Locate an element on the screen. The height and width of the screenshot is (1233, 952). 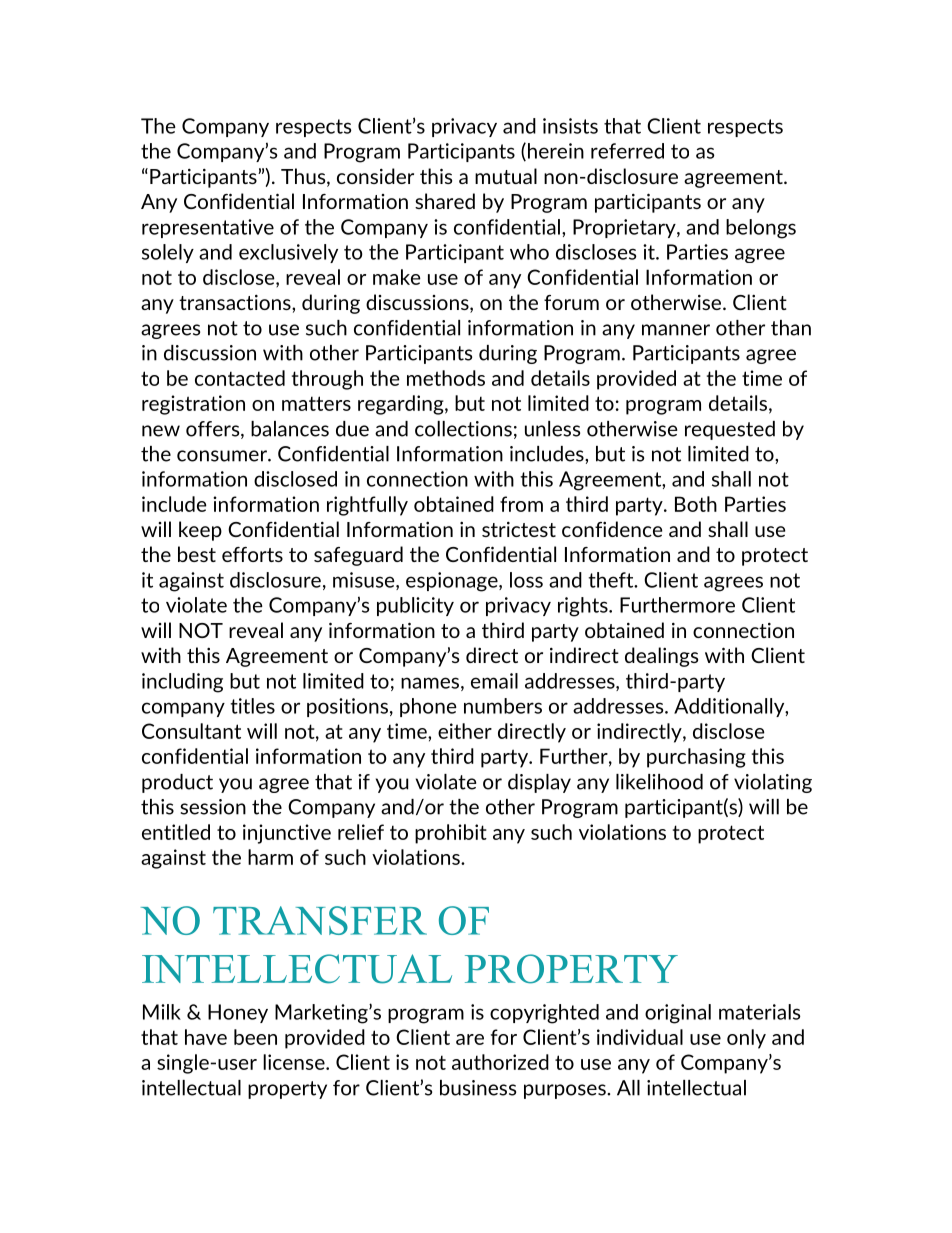
either is located at coordinates (465, 731).
